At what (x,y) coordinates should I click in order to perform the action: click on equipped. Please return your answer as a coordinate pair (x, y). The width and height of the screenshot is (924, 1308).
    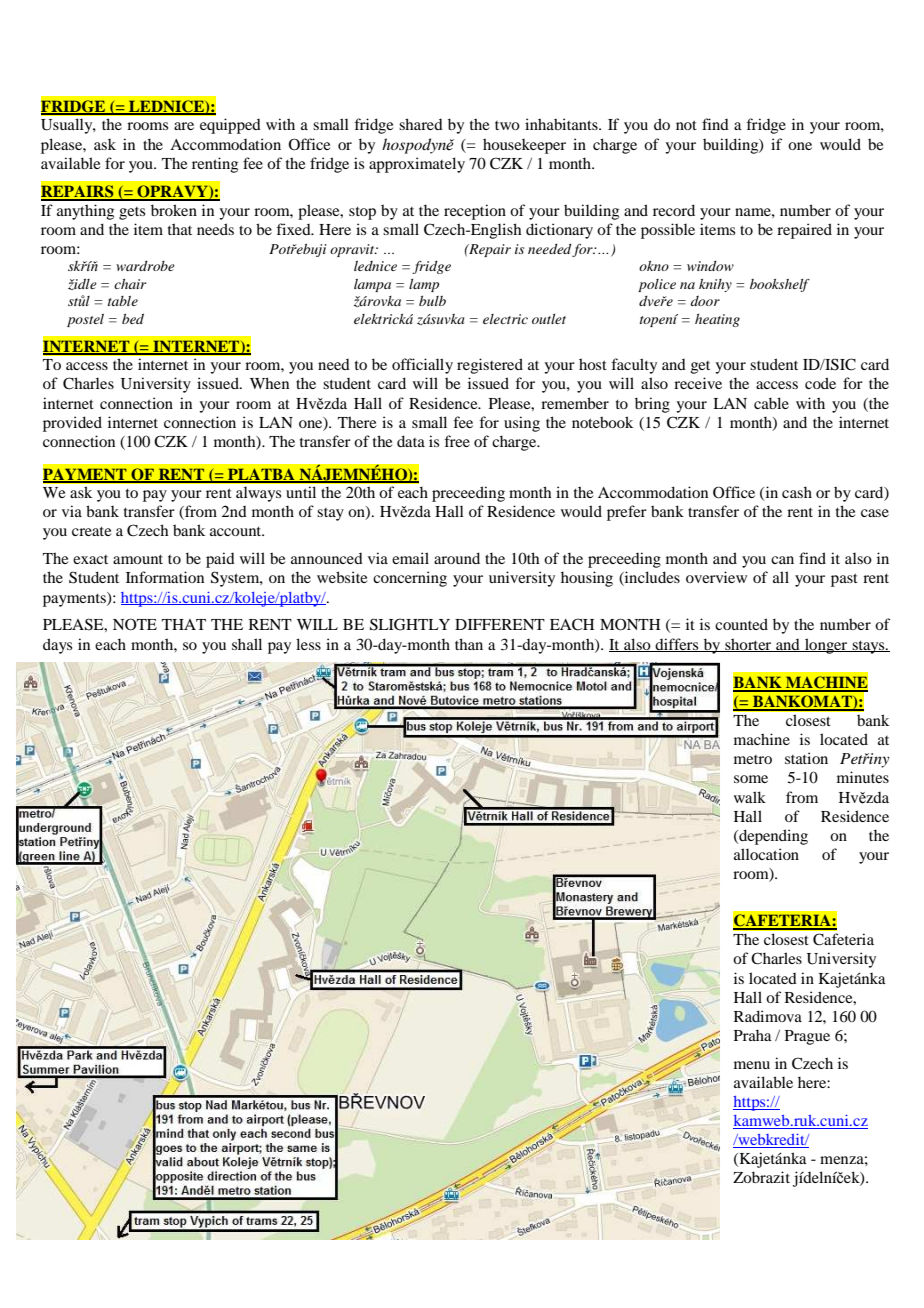
    Looking at the image, I should click on (230, 126).
